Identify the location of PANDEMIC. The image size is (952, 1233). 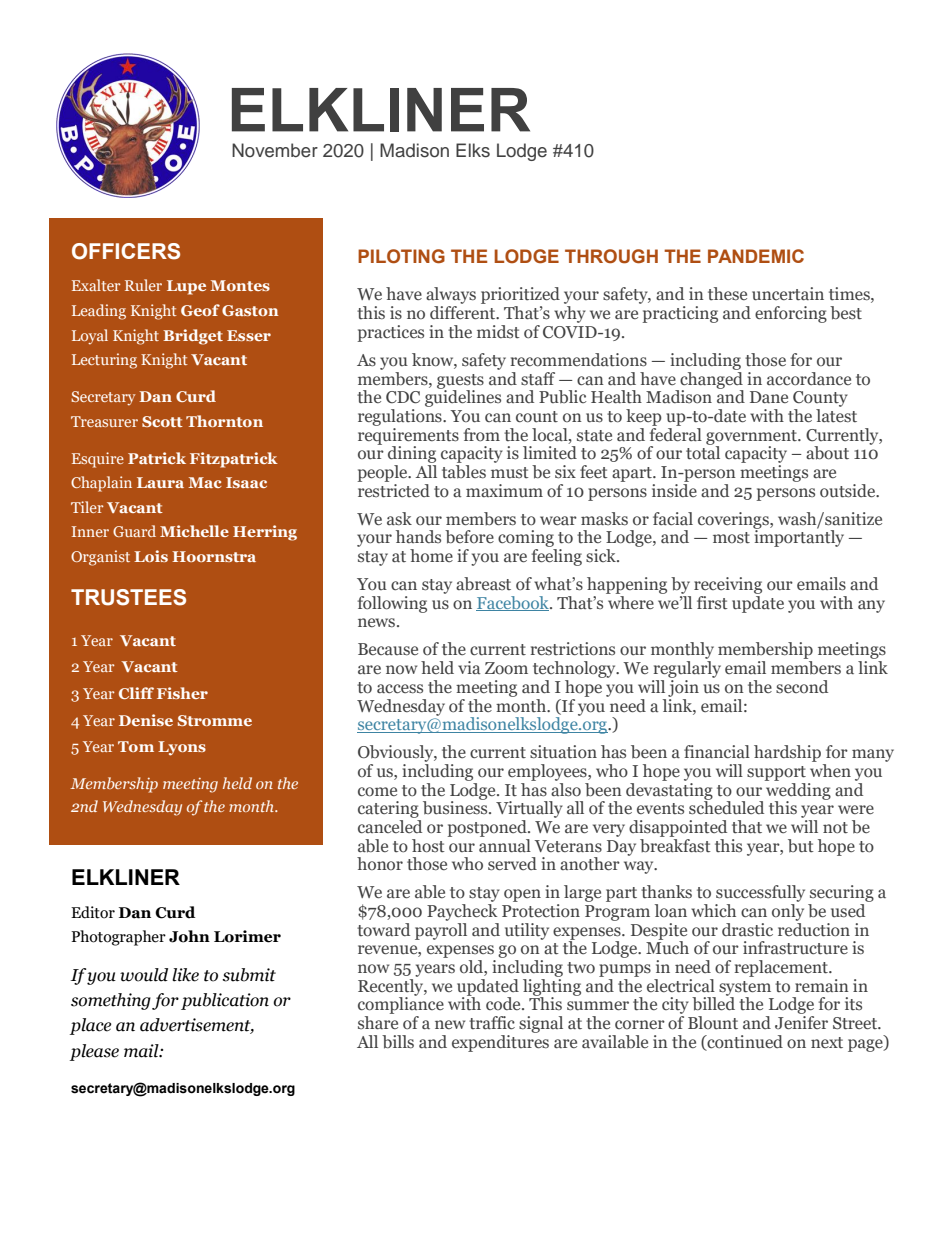
(756, 256).
